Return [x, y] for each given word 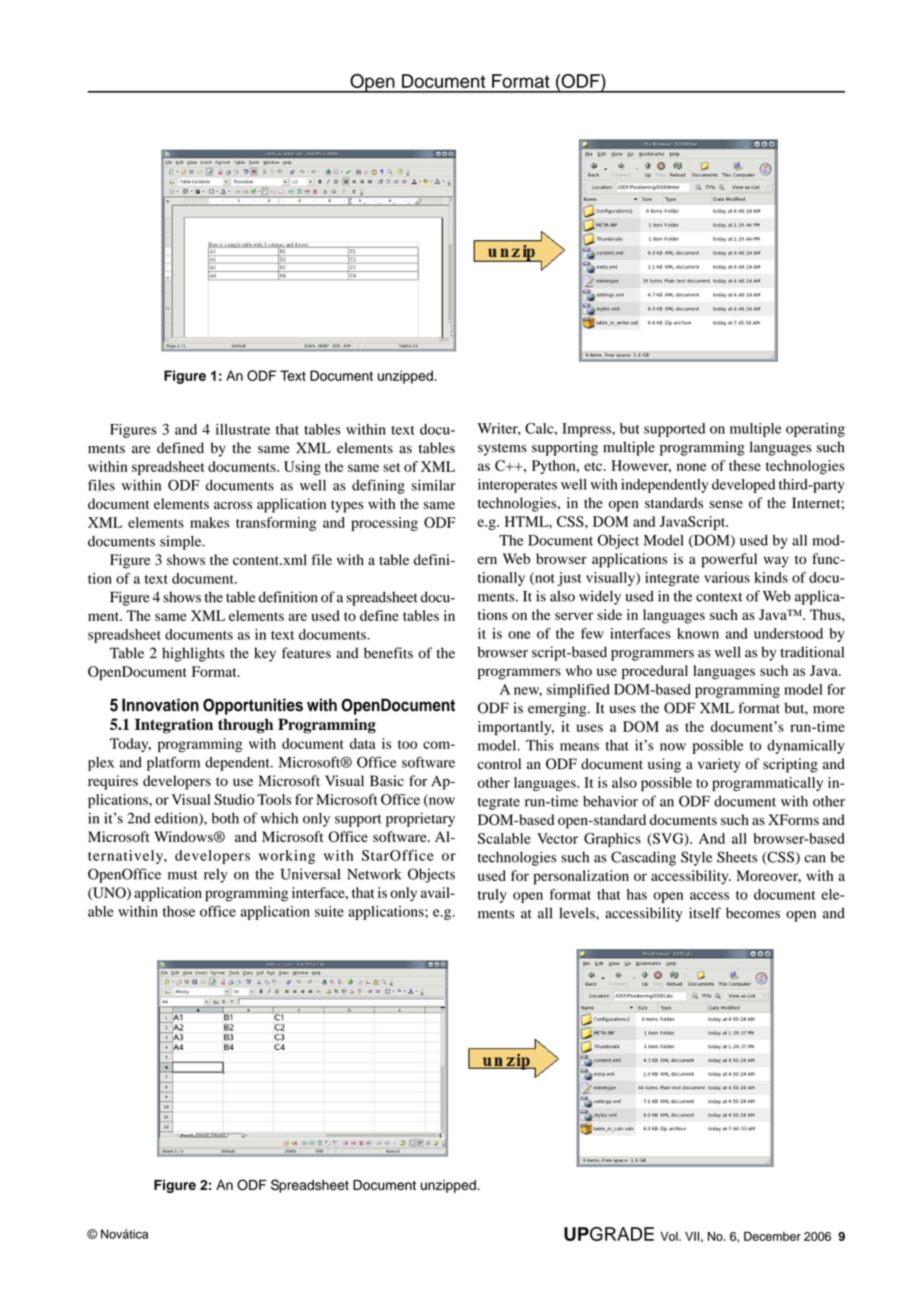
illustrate [243, 429]
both [225, 818]
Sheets [737, 857]
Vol [670, 1236]
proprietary [420, 819]
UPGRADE [609, 1234]
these [745, 465]
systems [502, 449]
